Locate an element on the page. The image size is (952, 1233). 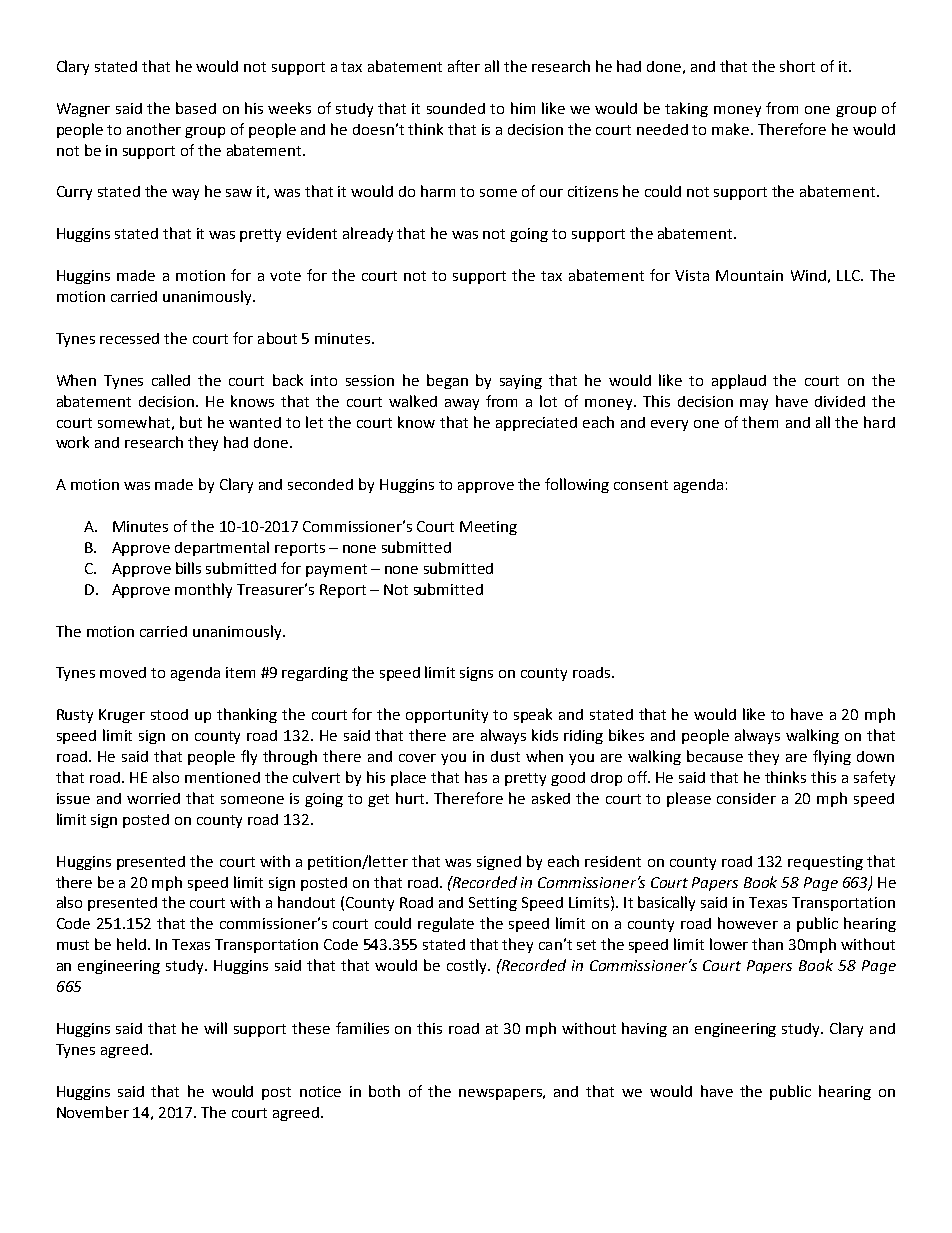
short is located at coordinates (797, 66).
